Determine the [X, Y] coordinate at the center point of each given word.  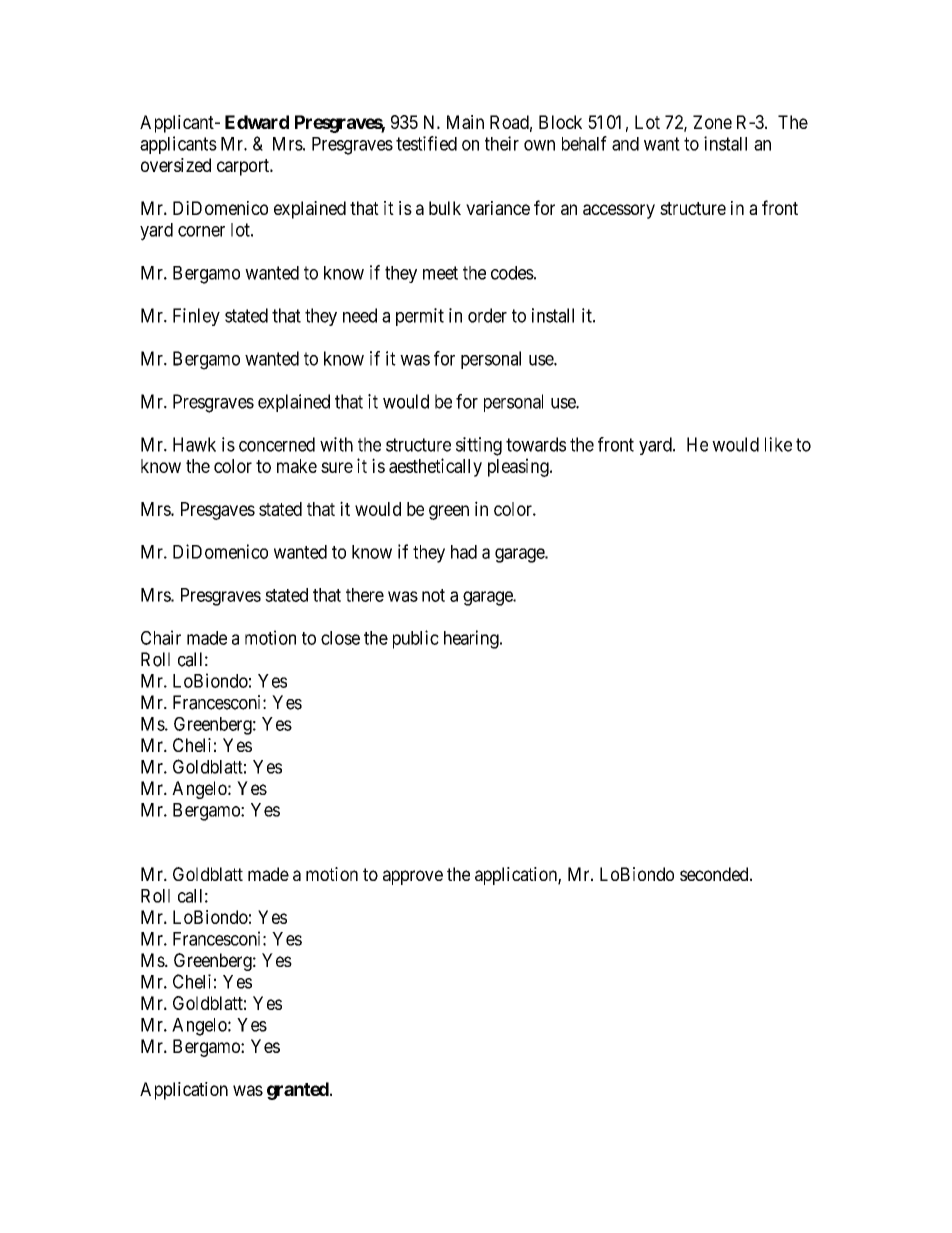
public [416, 639]
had [464, 552]
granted [299, 1091]
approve [413, 877]
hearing [472, 639]
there [365, 595]
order [487, 315]
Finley [196, 317]
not [433, 595]
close [340, 638]
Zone [712, 122]
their [502, 143]
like [778, 444]
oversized [176, 165]
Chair [161, 637]
